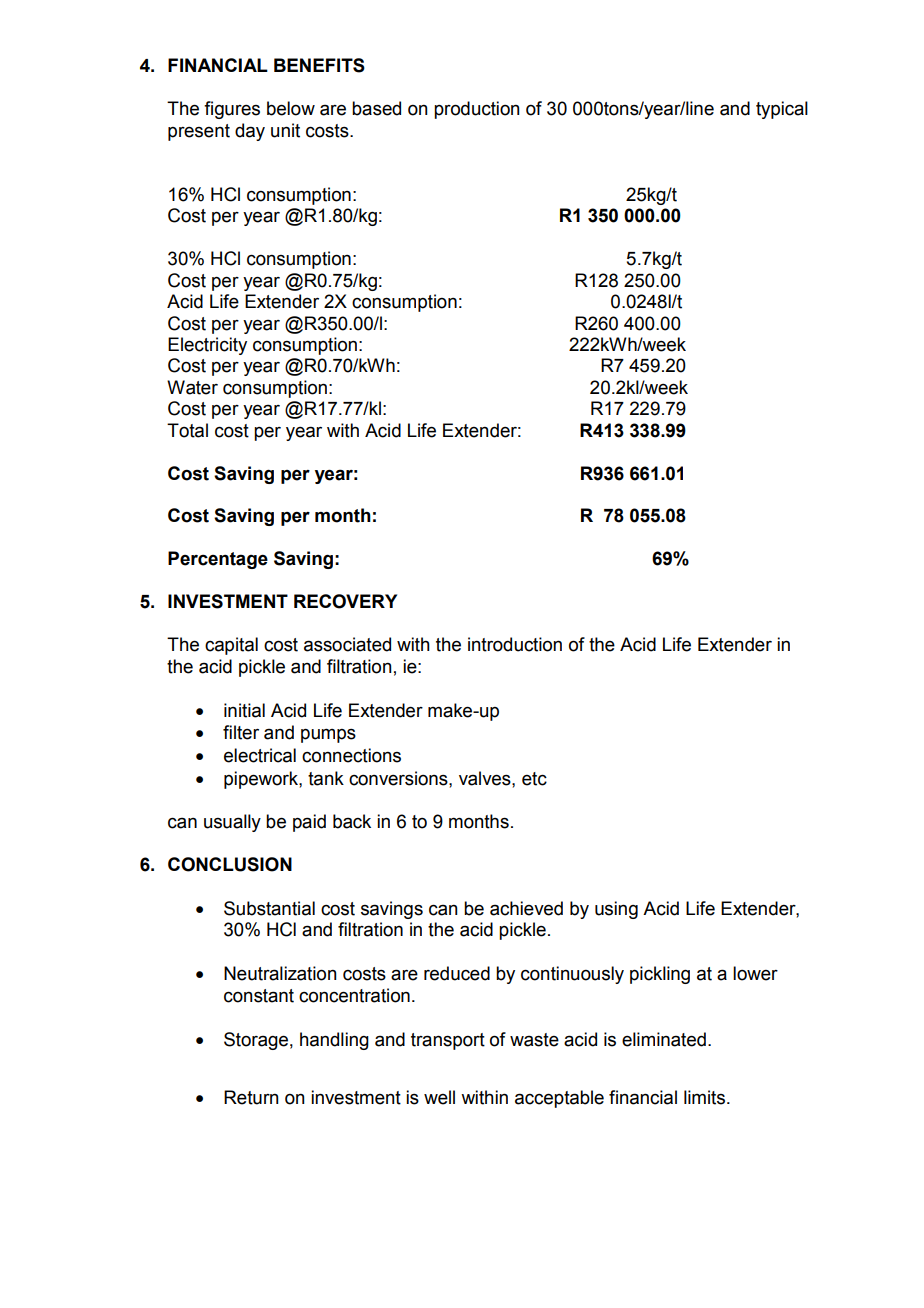 Image resolution: width=924 pixels, height=1308 pixels. What do you see at coordinates (477, 110) in the page?
I see `production` at bounding box center [477, 110].
